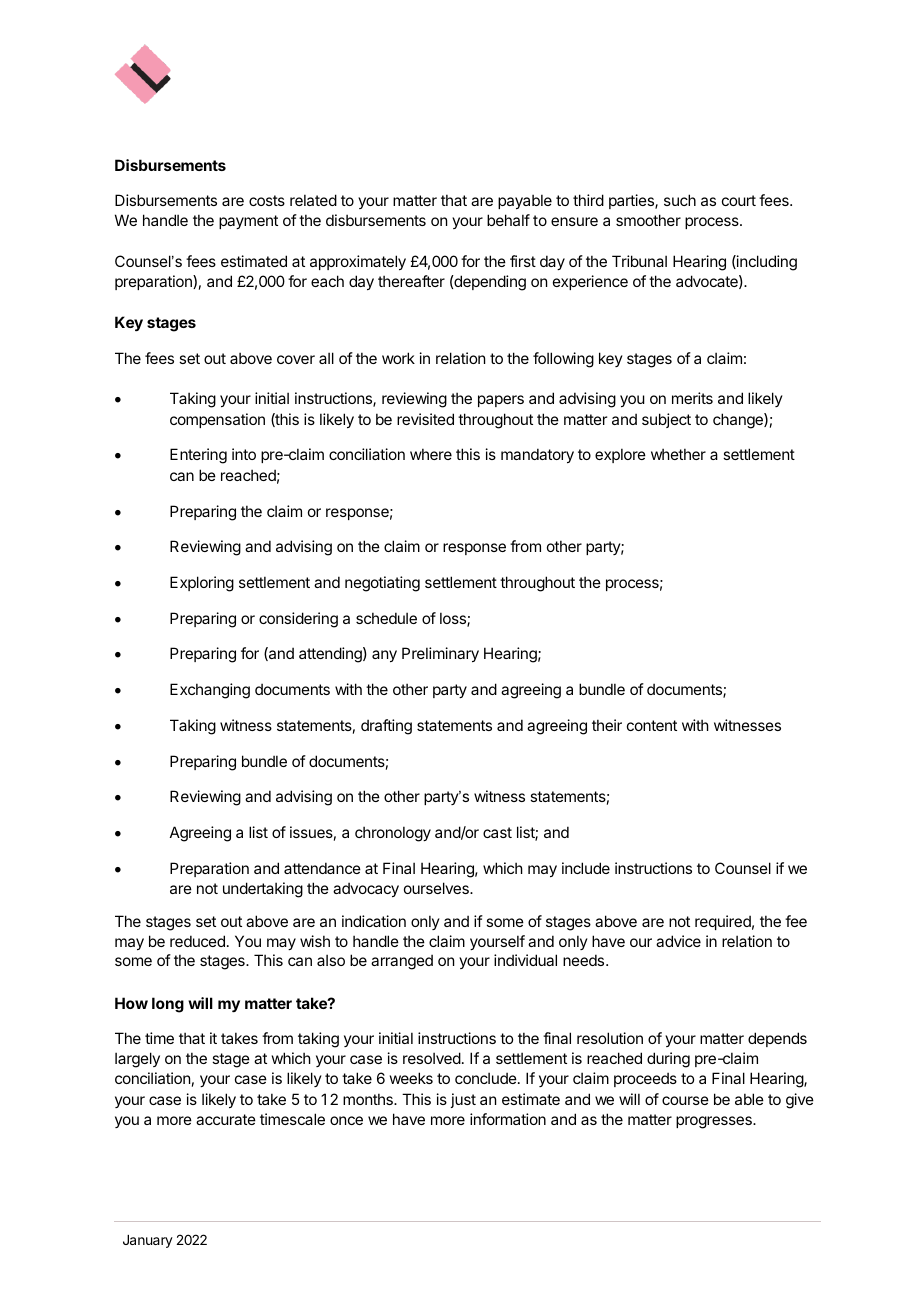  I want to click on where, so click(431, 454).
